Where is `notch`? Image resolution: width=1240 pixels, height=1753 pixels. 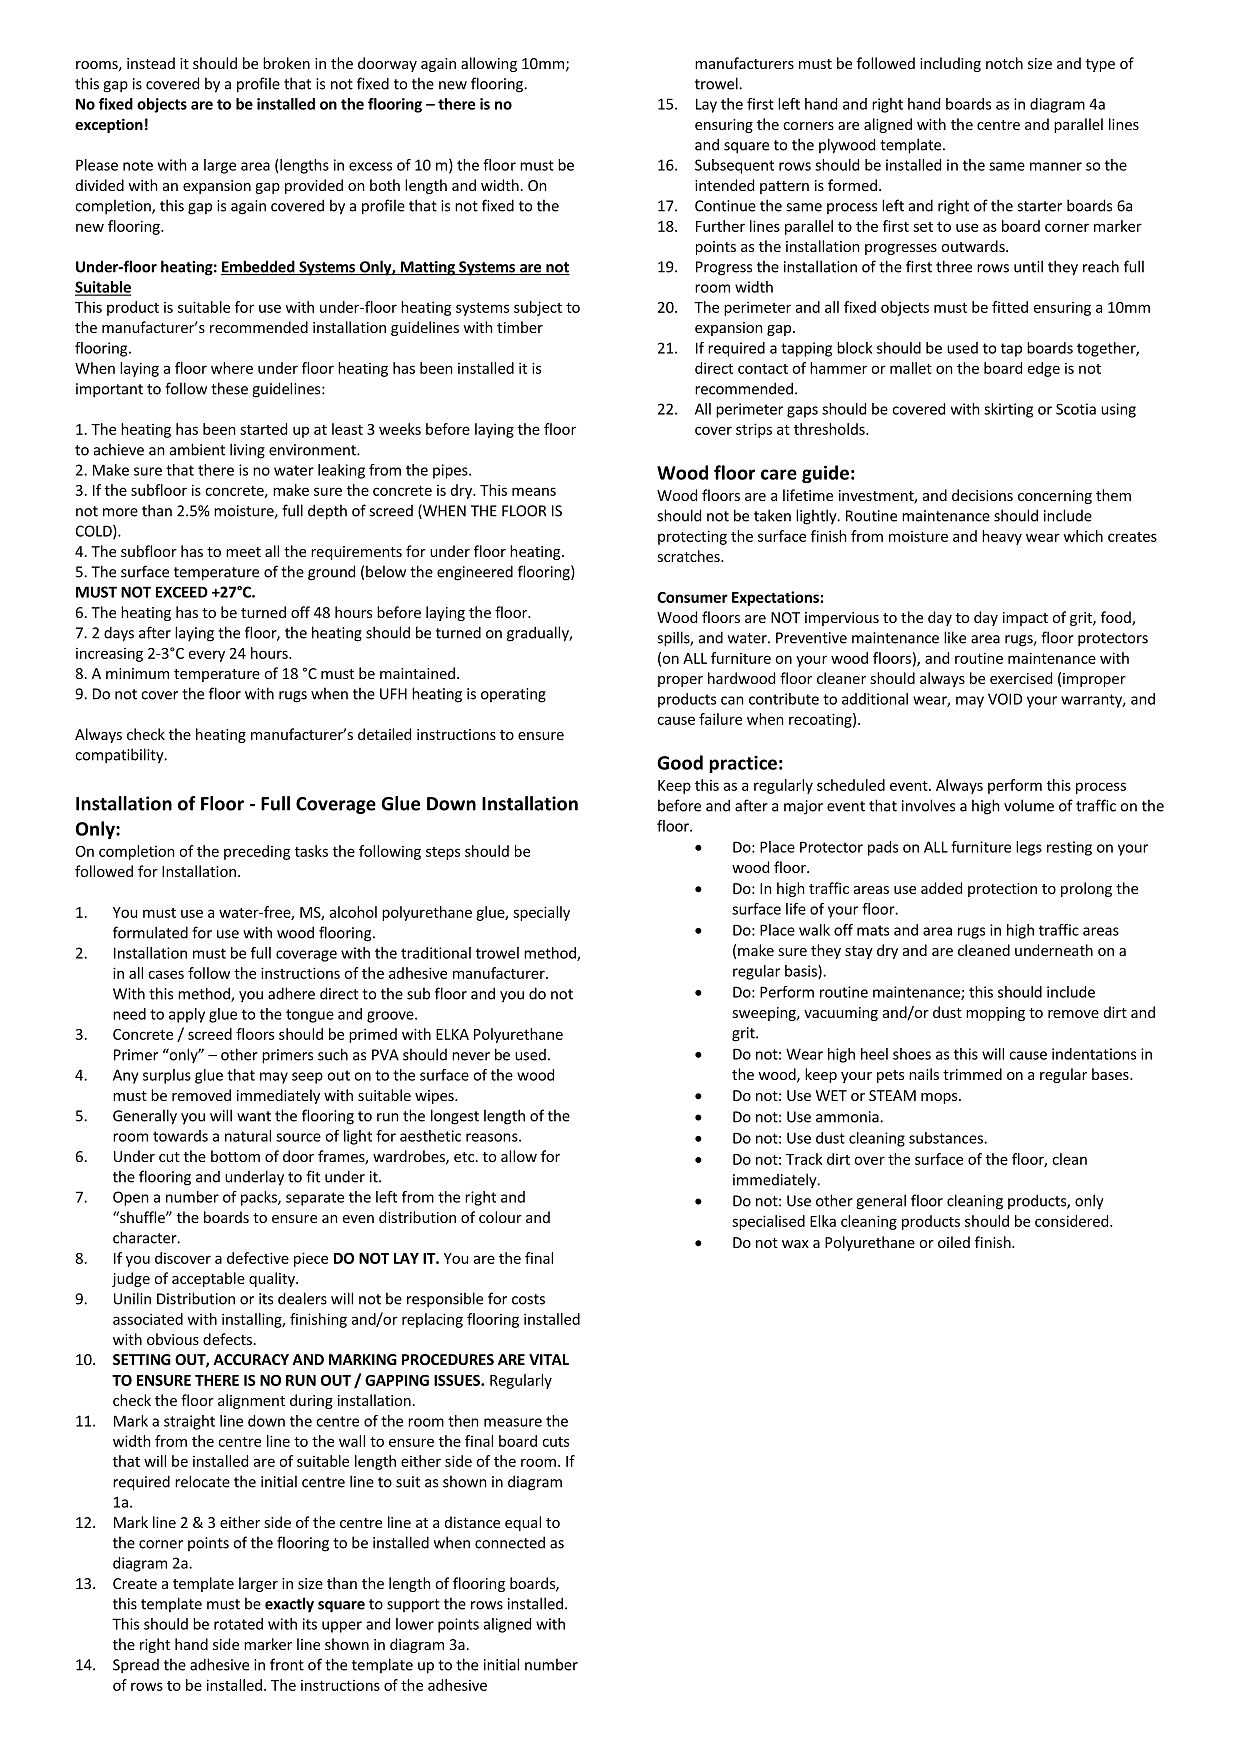 notch is located at coordinates (1004, 63).
